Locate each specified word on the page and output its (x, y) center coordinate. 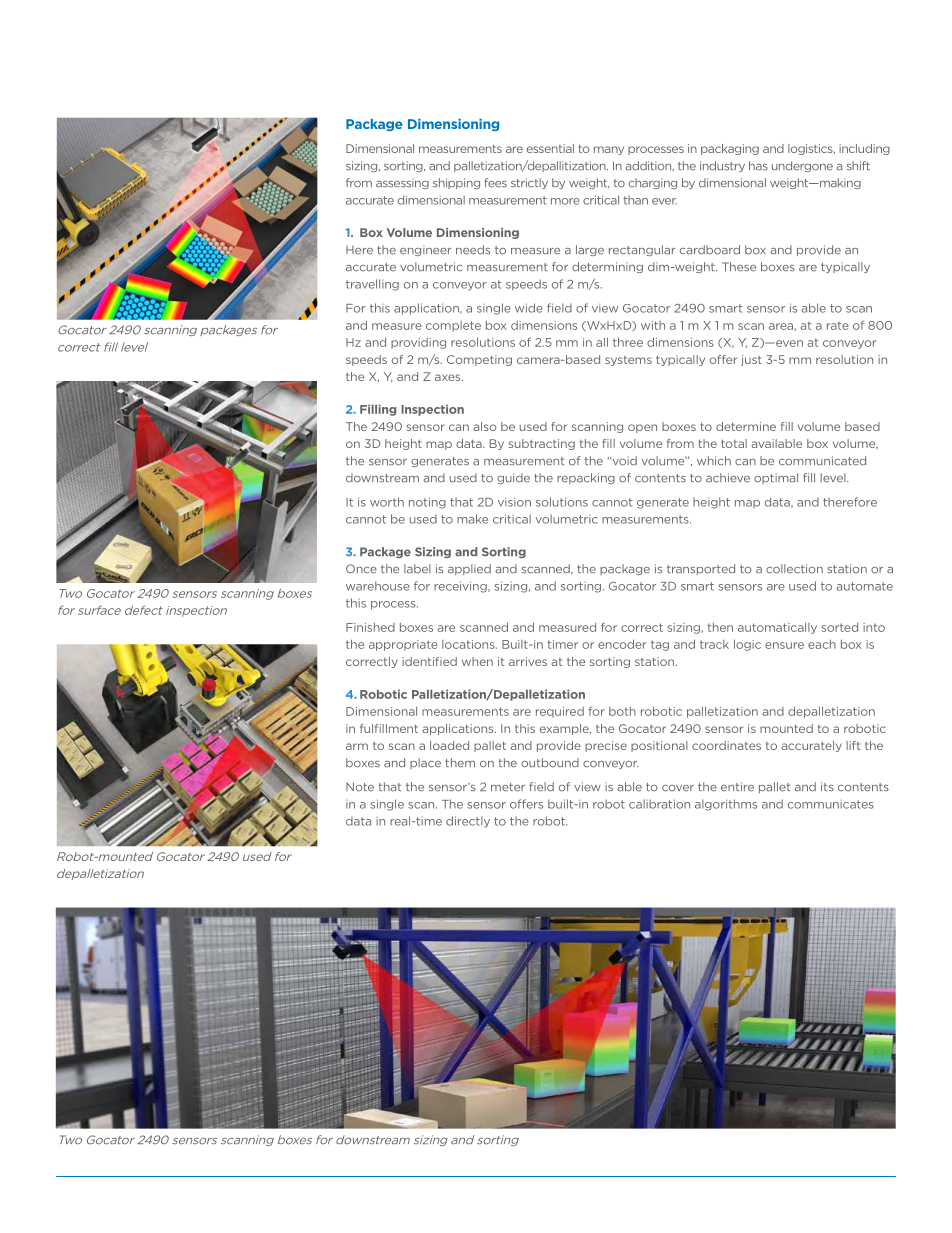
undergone (802, 166)
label (417, 569)
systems (628, 361)
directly (468, 822)
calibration (659, 804)
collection (794, 569)
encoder (622, 644)
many (609, 150)
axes (449, 377)
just (751, 360)
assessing (402, 183)
